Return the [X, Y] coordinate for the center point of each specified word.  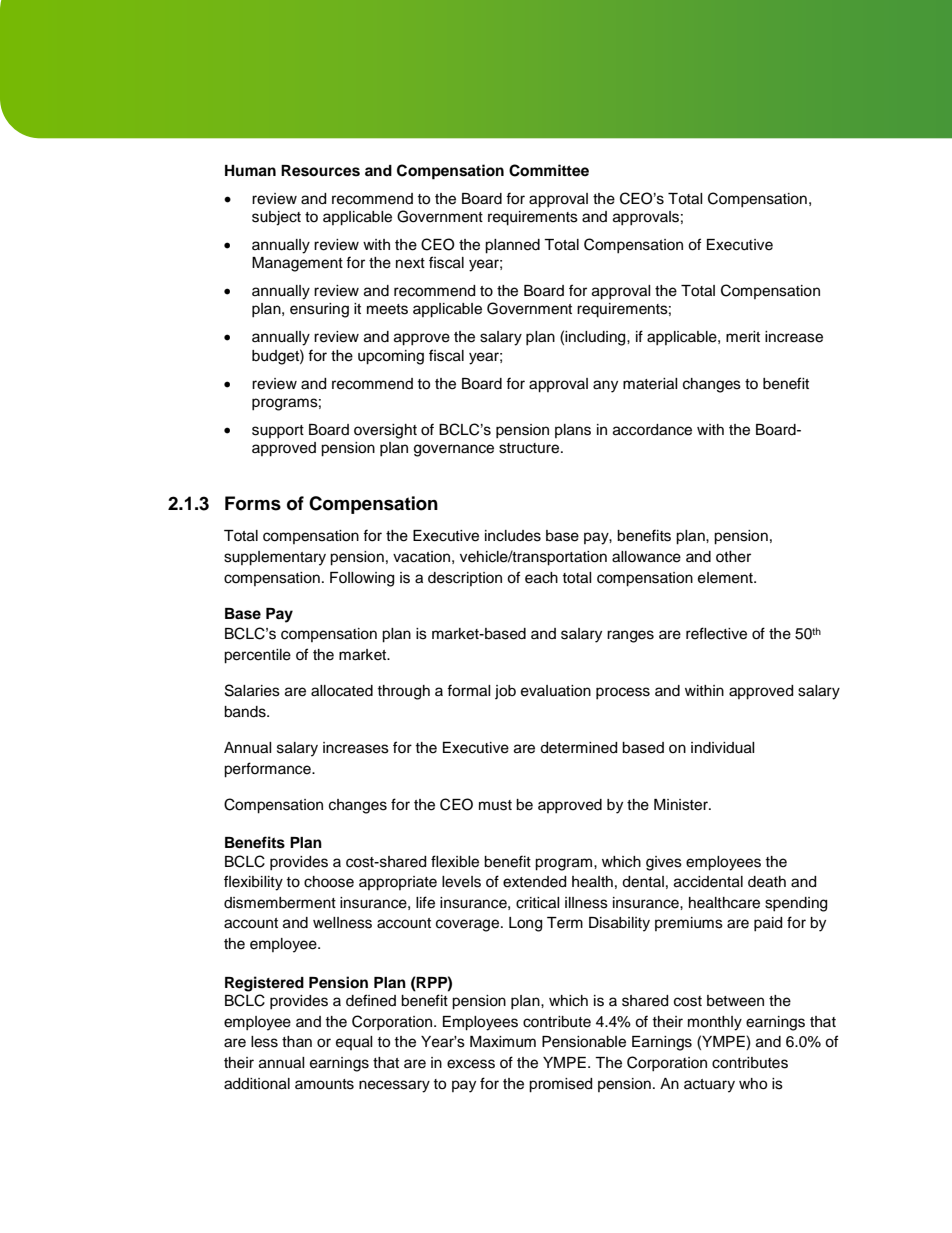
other [733, 557]
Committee [549, 170]
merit [743, 337]
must [495, 805]
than [297, 1041]
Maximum [503, 1042]
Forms [253, 503]
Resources [320, 171]
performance [268, 770]
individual [723, 748]
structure [530, 448]
